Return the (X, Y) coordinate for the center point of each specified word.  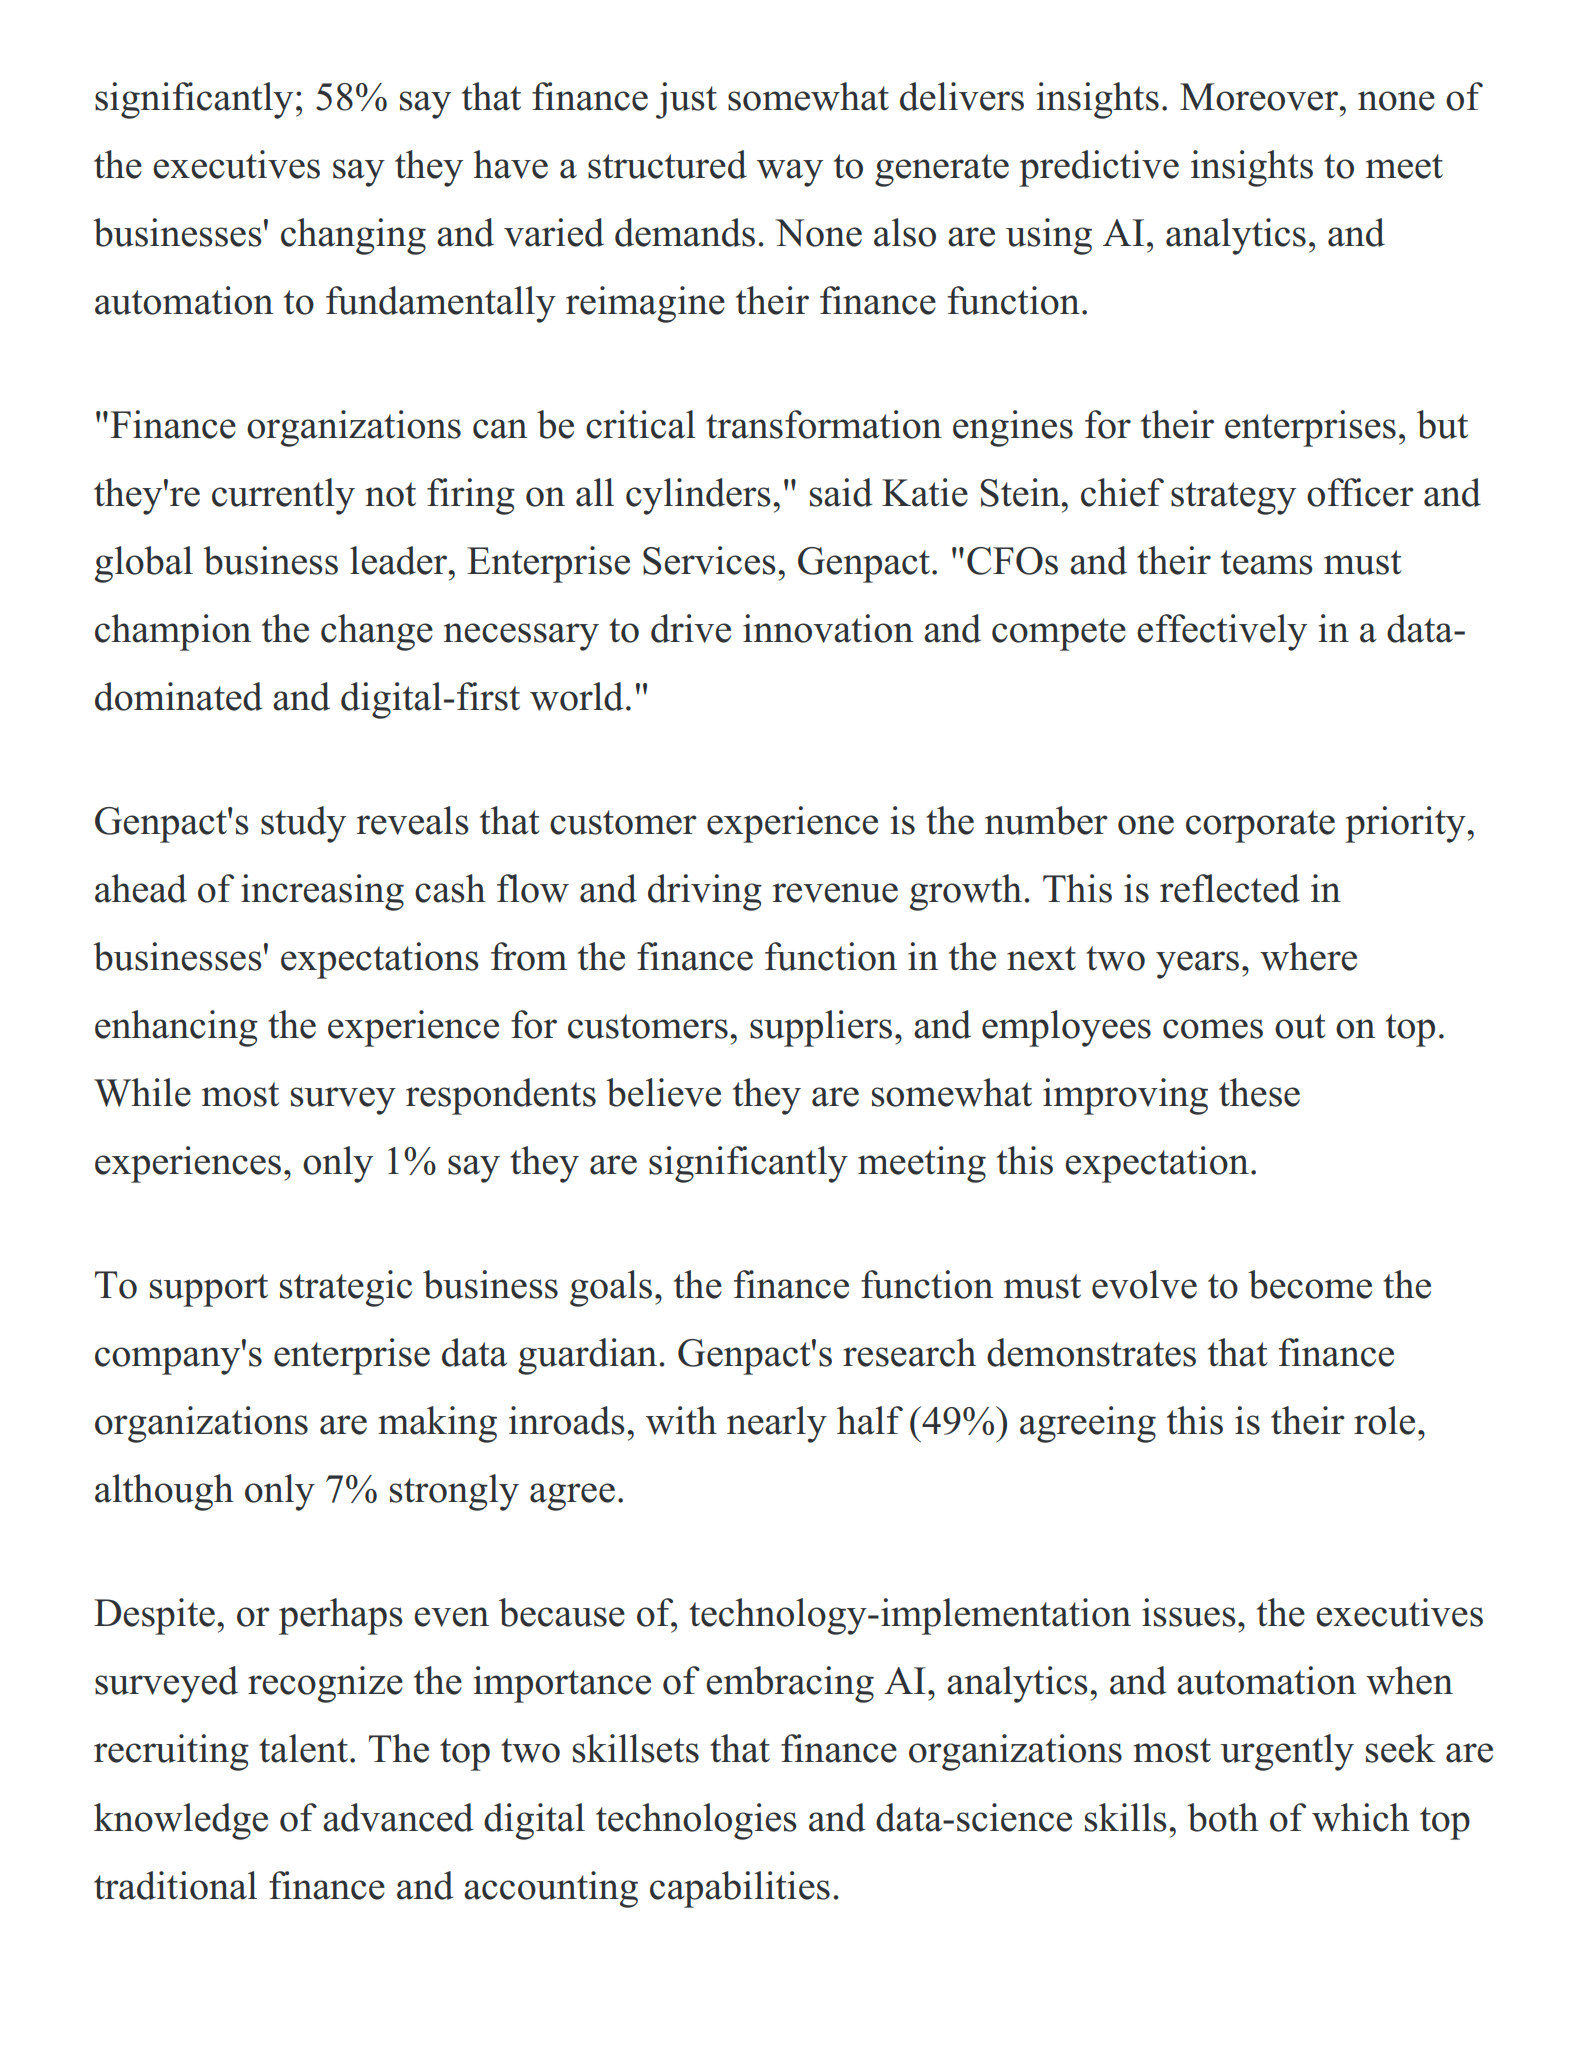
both (1223, 1817)
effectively (1222, 632)
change (377, 632)
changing (353, 236)
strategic (346, 1288)
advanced (398, 1817)
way (790, 173)
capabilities (740, 1889)
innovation (828, 628)
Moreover (1260, 97)
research (909, 1352)
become (1310, 1284)
